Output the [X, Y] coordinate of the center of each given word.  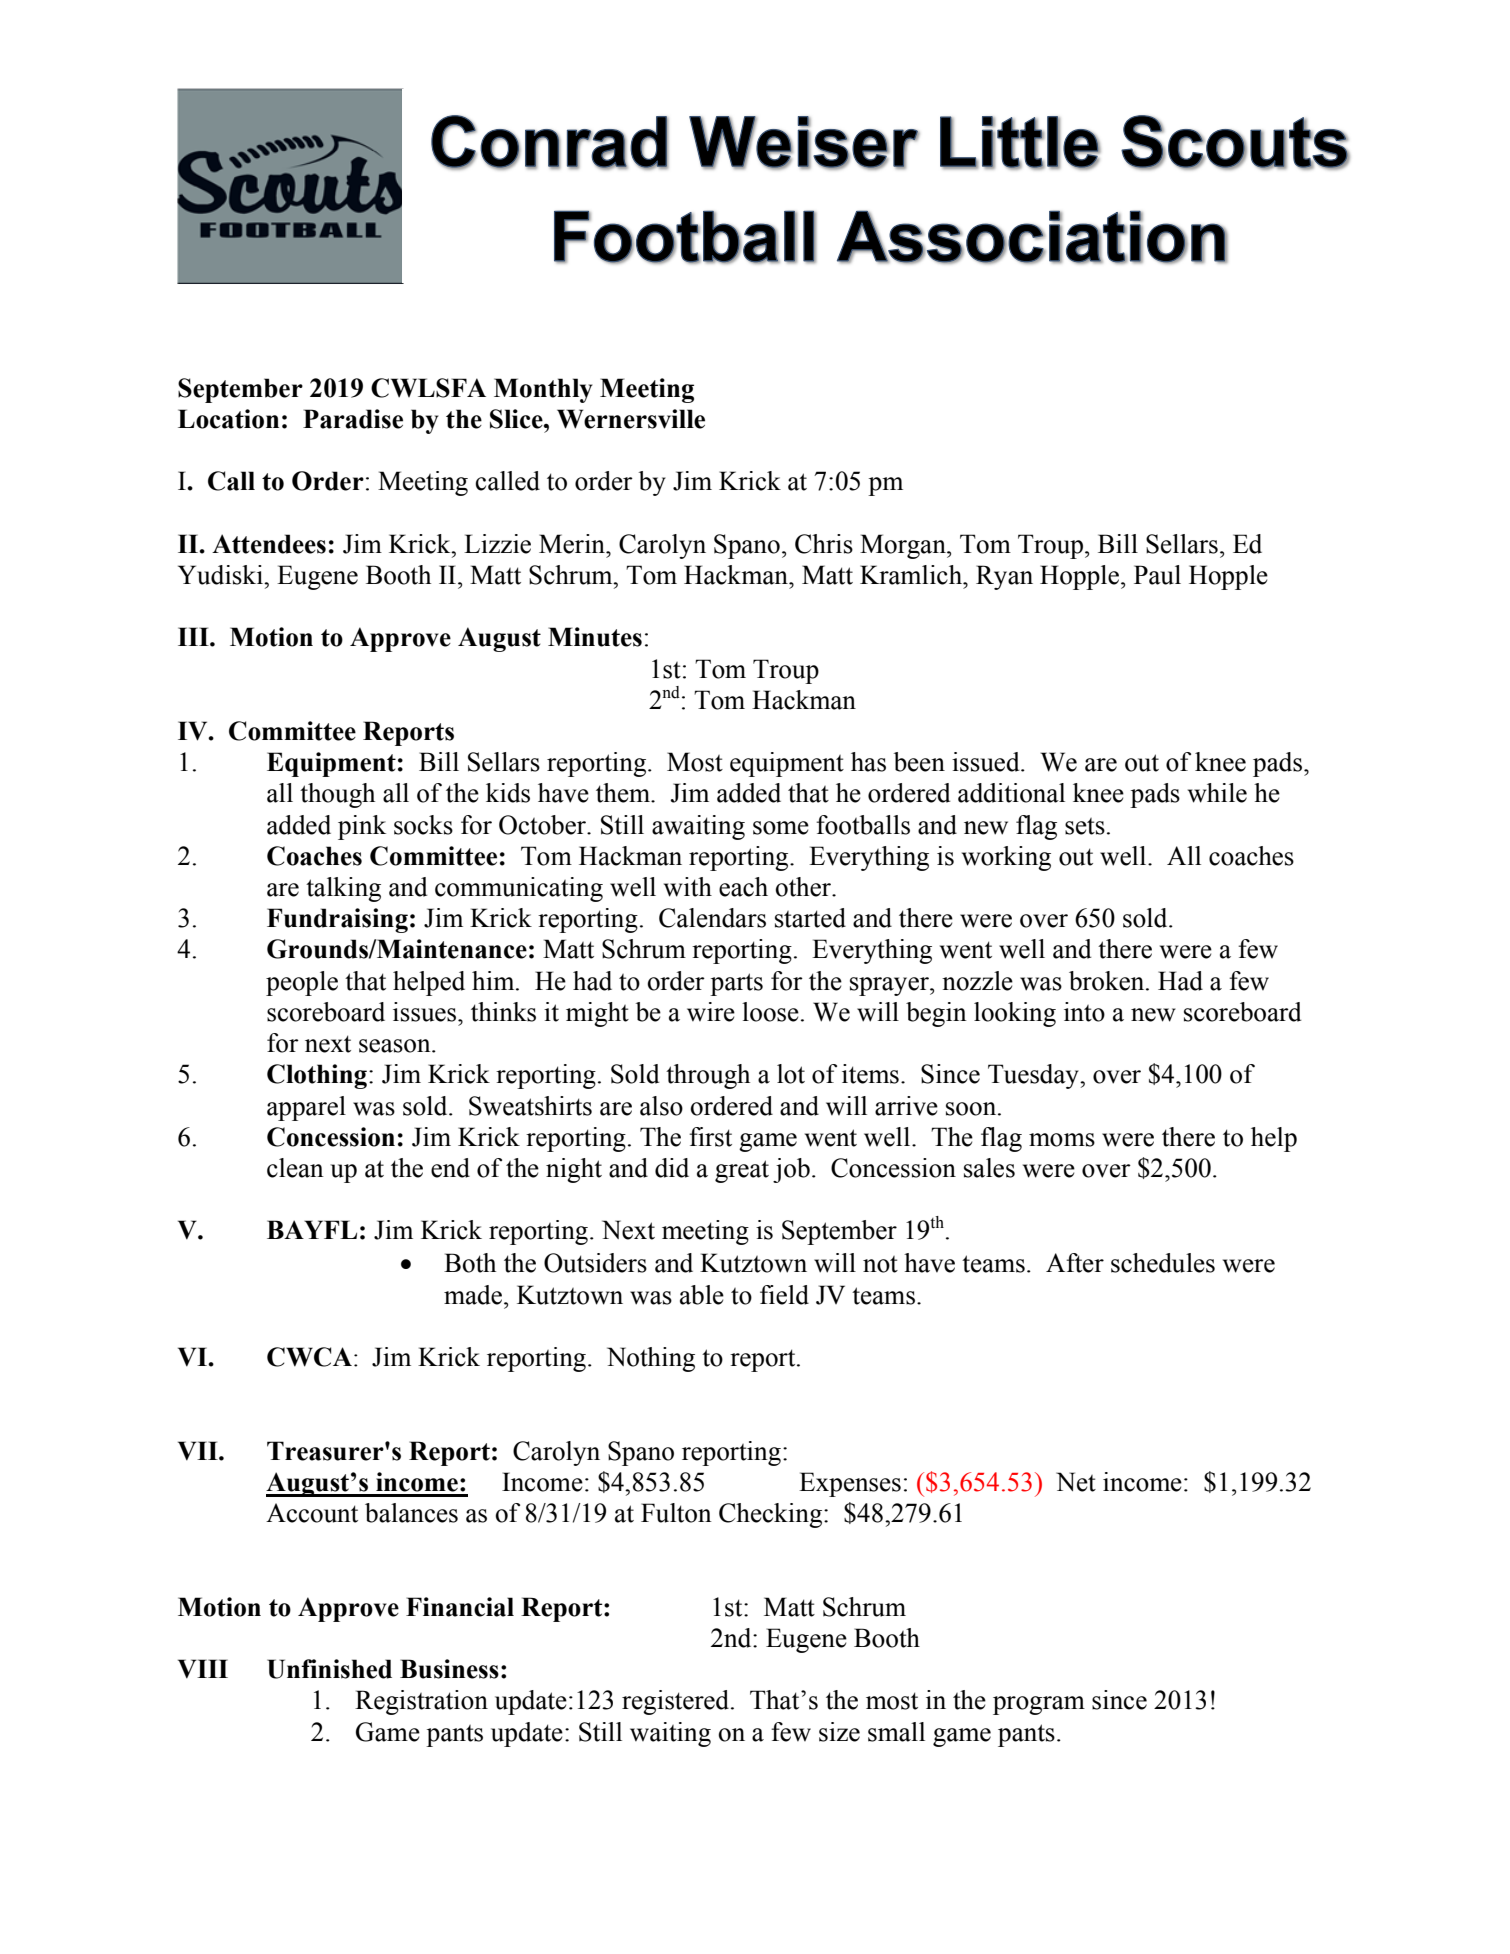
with [688, 887]
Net [1076, 1482]
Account [312, 1513]
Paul [1157, 575]
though [337, 795]
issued [987, 762]
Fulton [676, 1513]
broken [1108, 981]
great [742, 1171]
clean [295, 1168]
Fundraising [337, 920]
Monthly [543, 390]
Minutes [595, 637]
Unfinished [329, 1669]
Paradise [353, 419]
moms [1062, 1140]
